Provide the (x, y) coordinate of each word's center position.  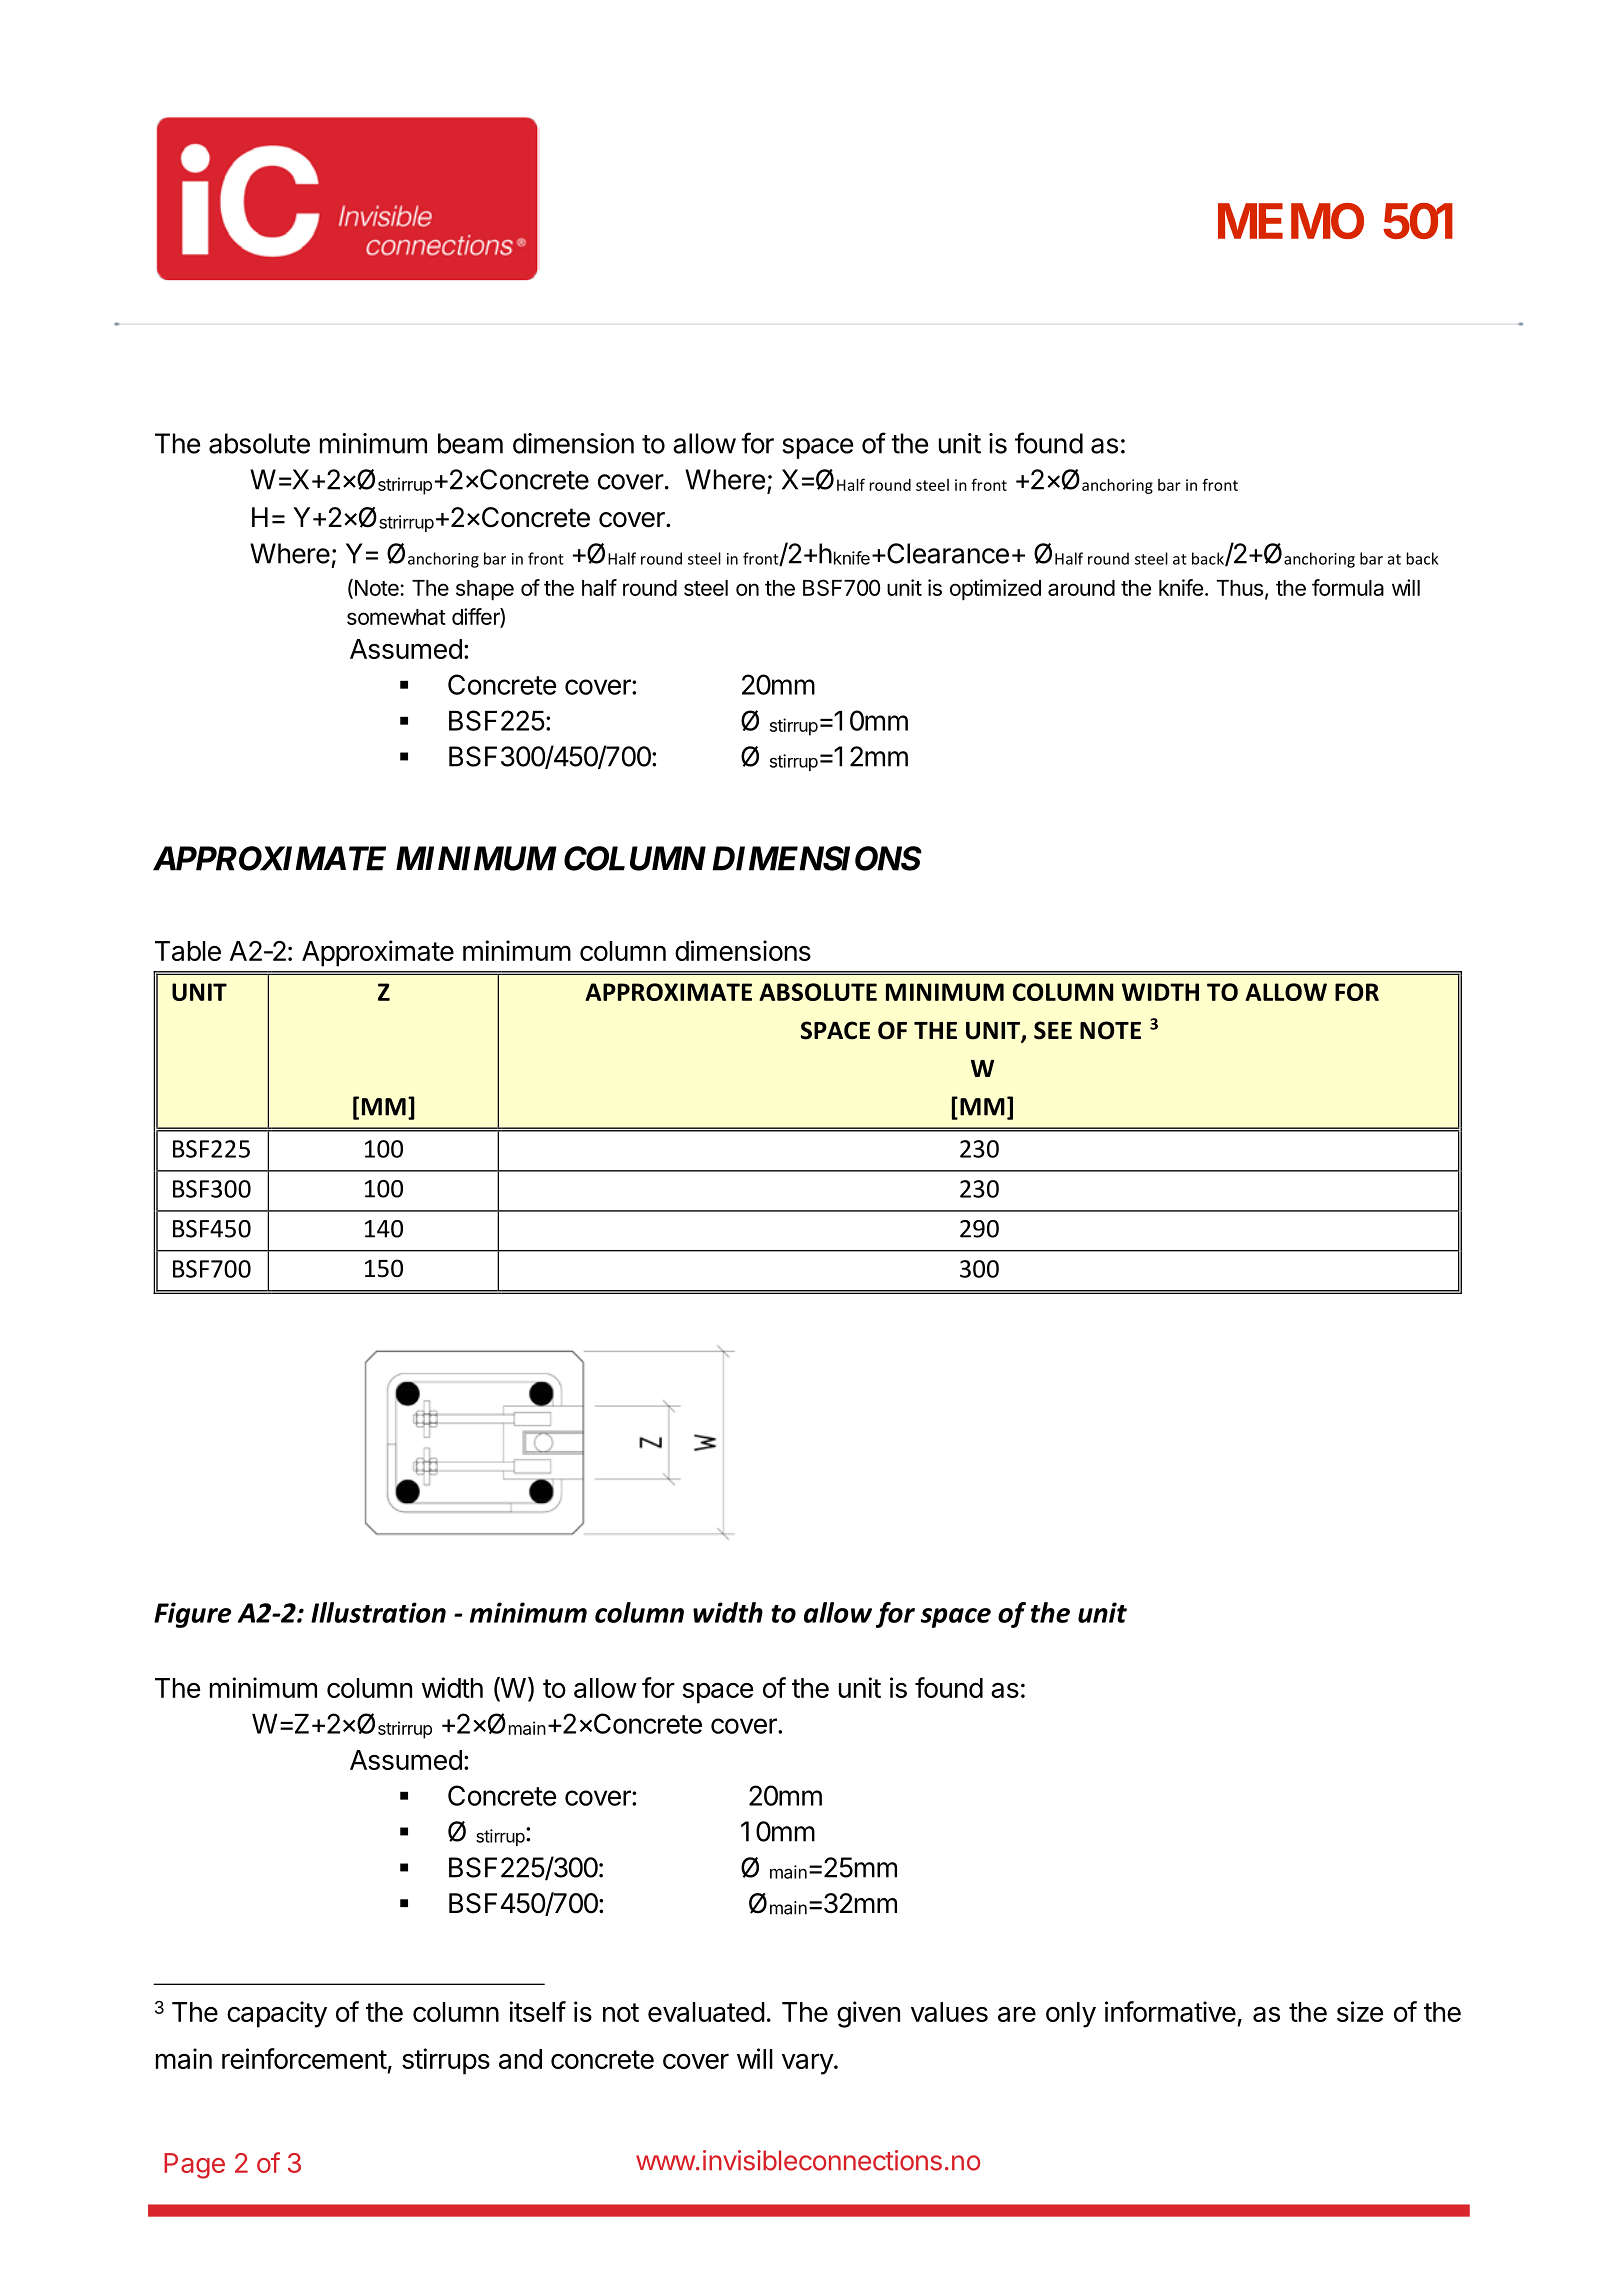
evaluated (706, 2012)
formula (1348, 587)
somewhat (396, 617)
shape (485, 590)
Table (188, 951)
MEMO (1291, 221)
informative (1170, 2011)
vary (808, 2064)
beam (470, 443)
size (1360, 2011)
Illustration (378, 1612)
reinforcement (304, 2058)
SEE (1053, 1030)
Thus (1239, 588)
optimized (995, 590)
